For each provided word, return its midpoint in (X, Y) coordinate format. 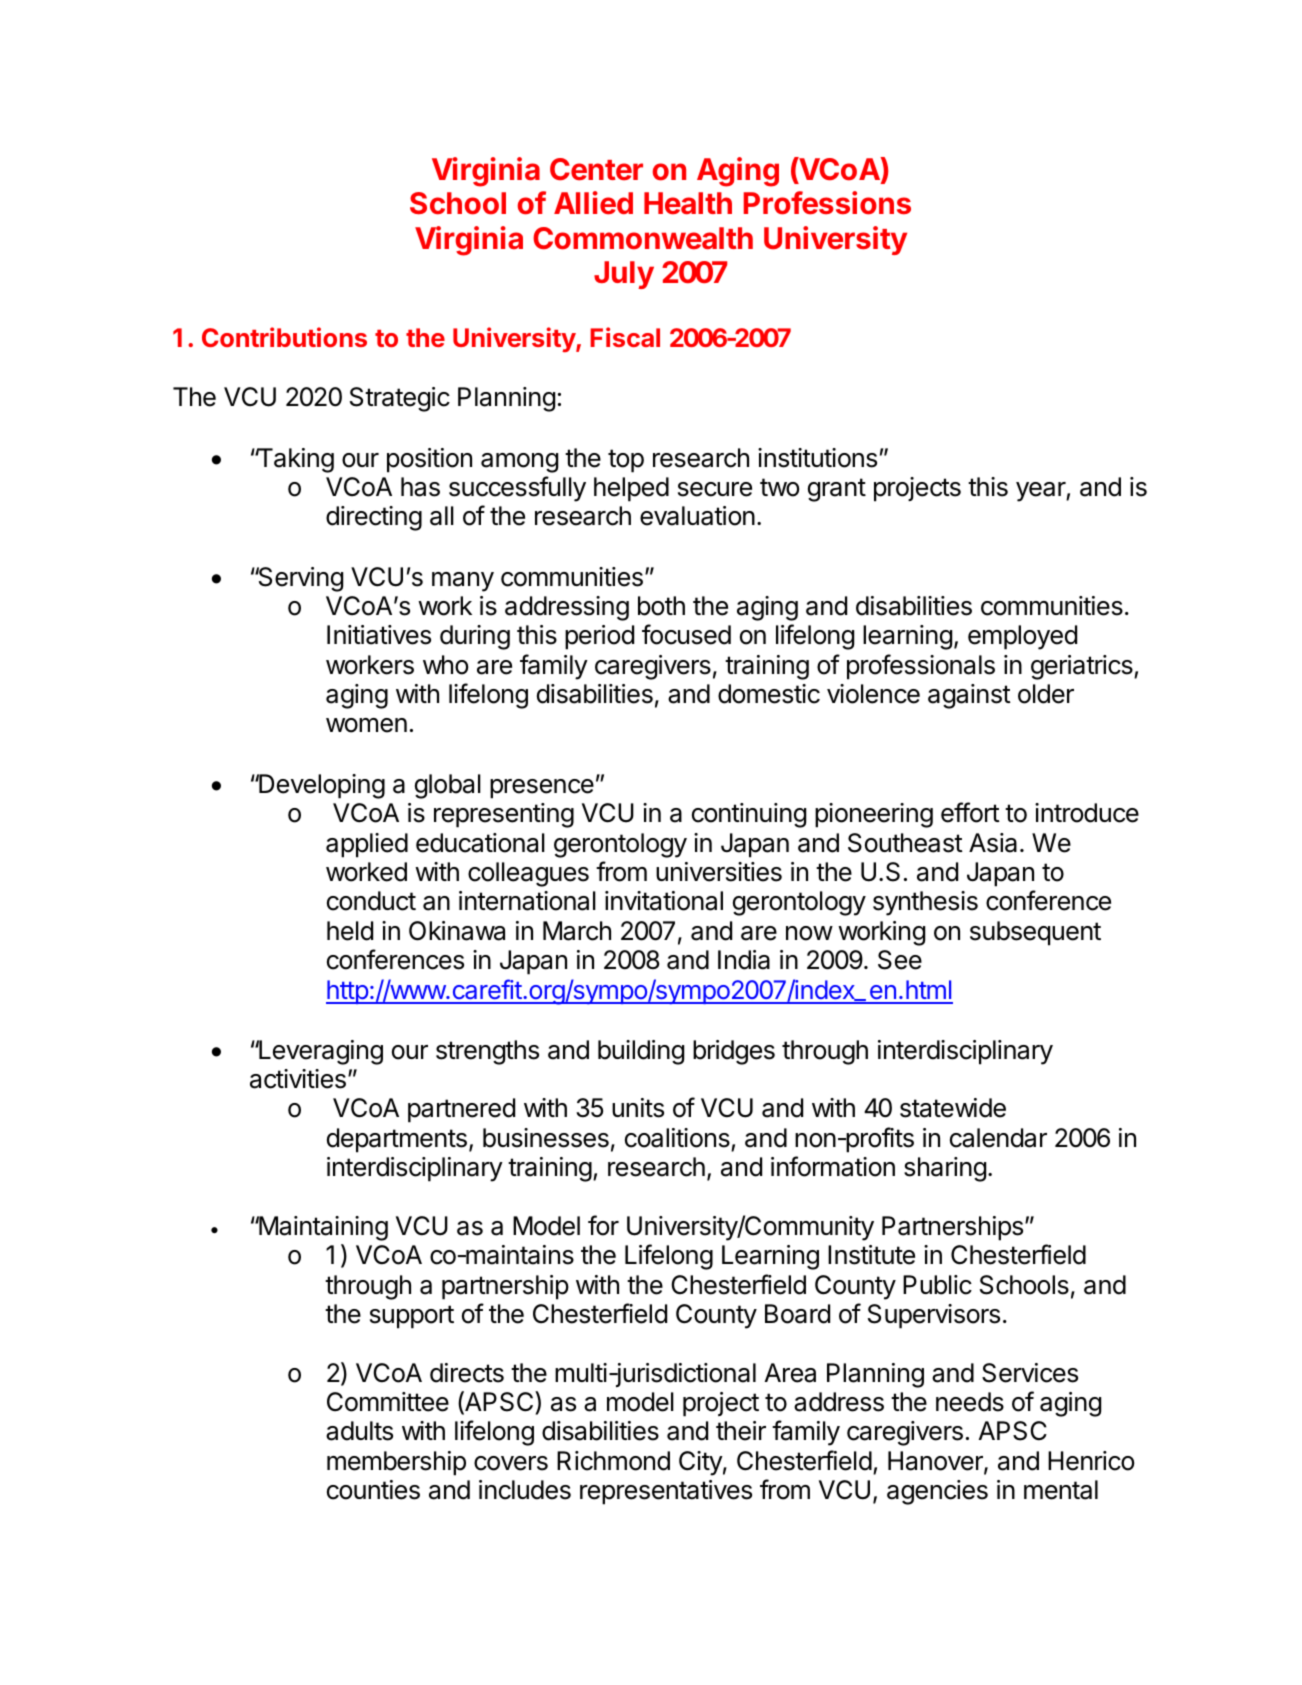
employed (1022, 637)
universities (719, 872)
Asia (993, 843)
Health (688, 203)
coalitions (677, 1138)
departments (397, 1140)
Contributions (284, 337)
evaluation (697, 516)
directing (374, 518)
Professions (827, 203)
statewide (953, 1108)
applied (367, 845)
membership (396, 1463)
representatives (666, 1492)
